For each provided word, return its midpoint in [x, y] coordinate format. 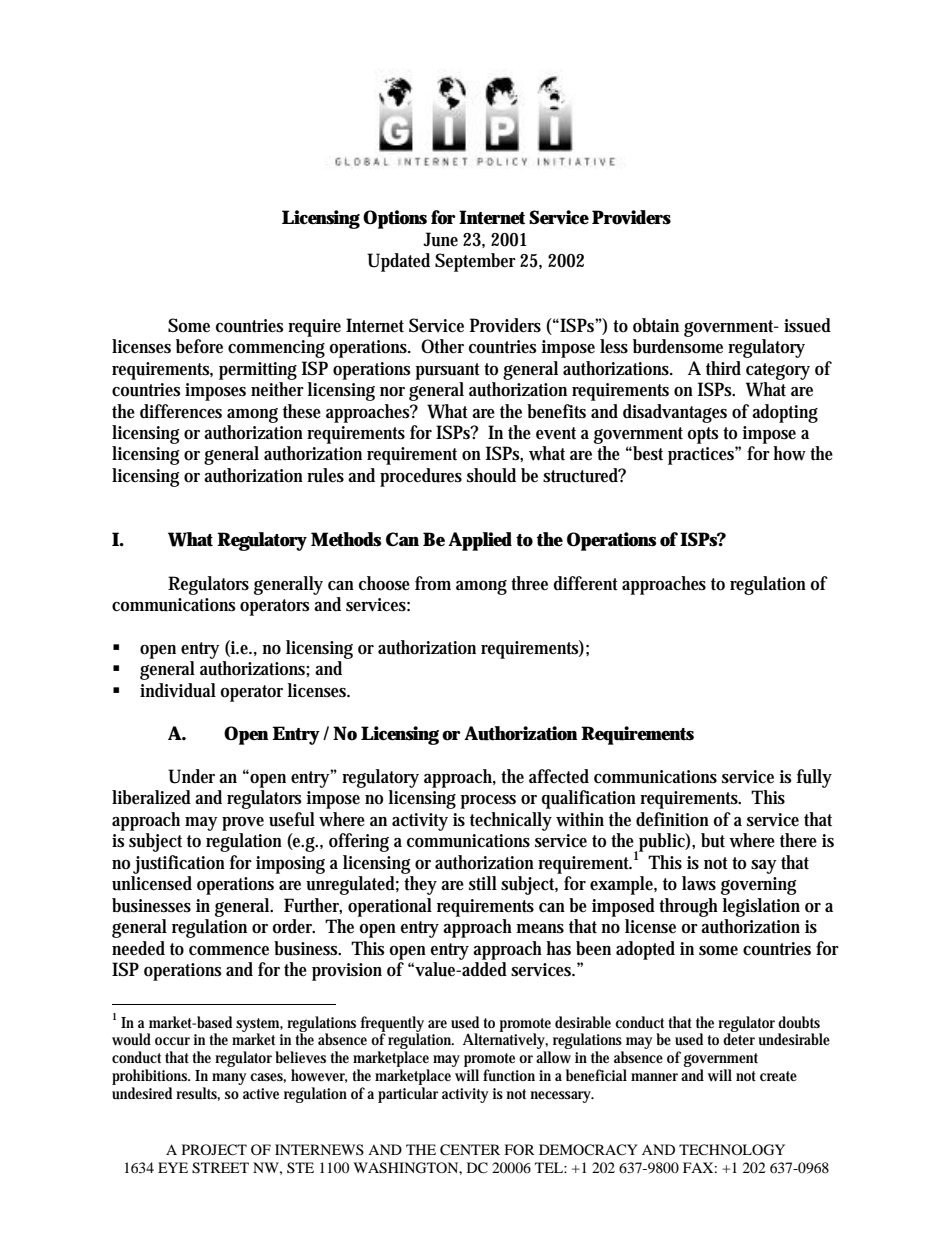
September [475, 262]
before [199, 346]
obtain [656, 325]
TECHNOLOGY [732, 1150]
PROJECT [214, 1150]
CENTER [470, 1150]
